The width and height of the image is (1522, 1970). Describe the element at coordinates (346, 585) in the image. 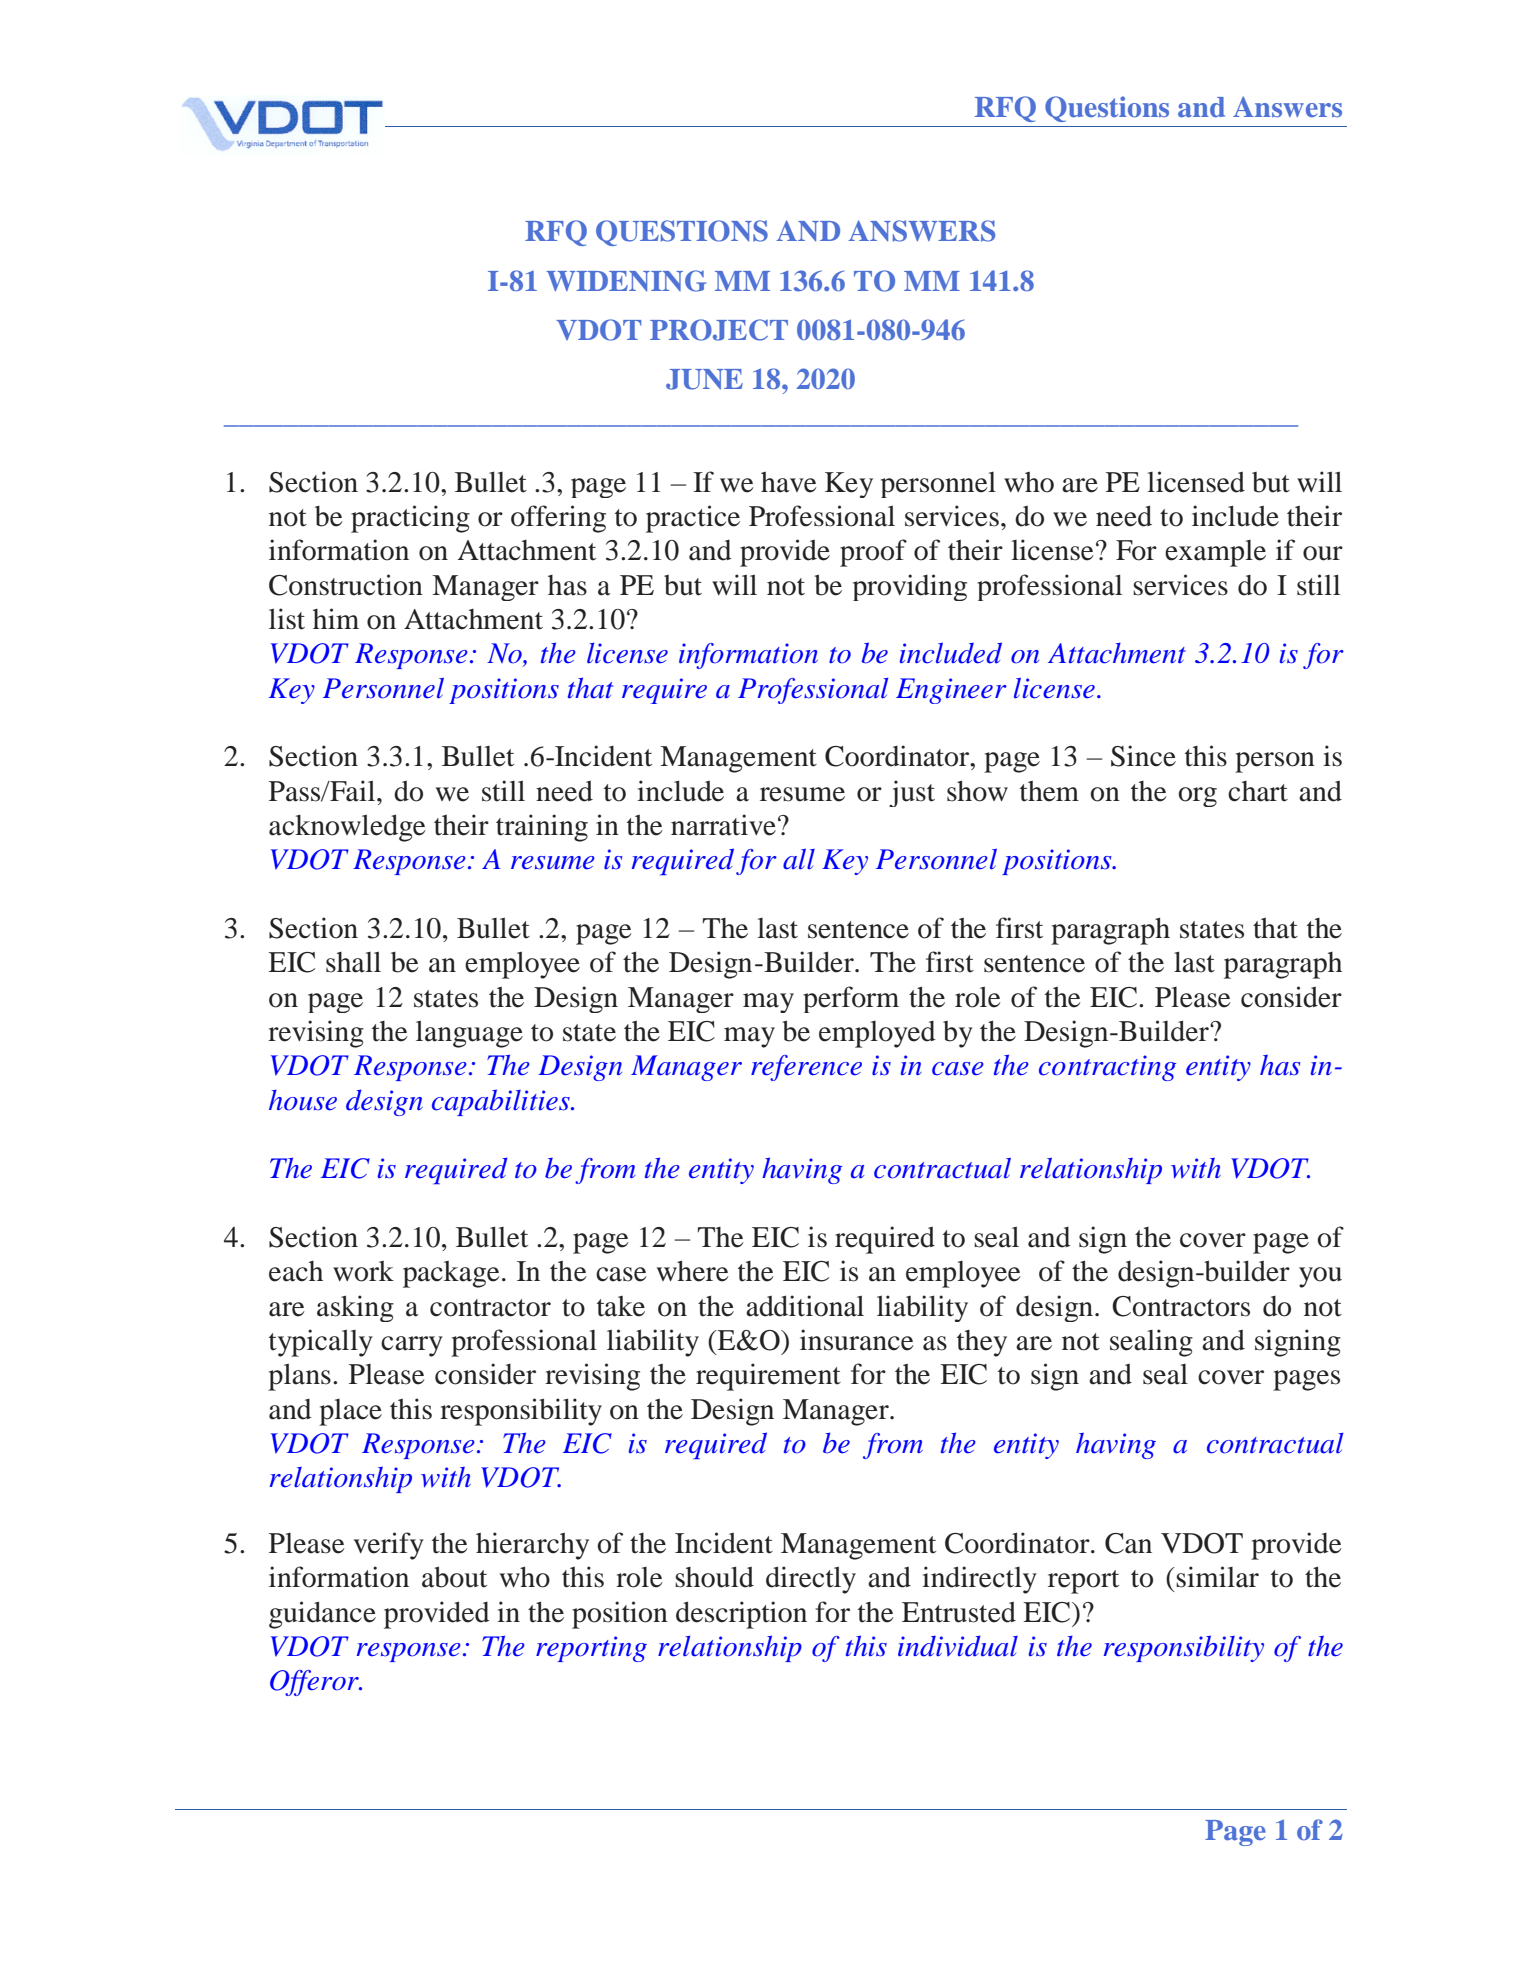

I see `Construction` at that location.
